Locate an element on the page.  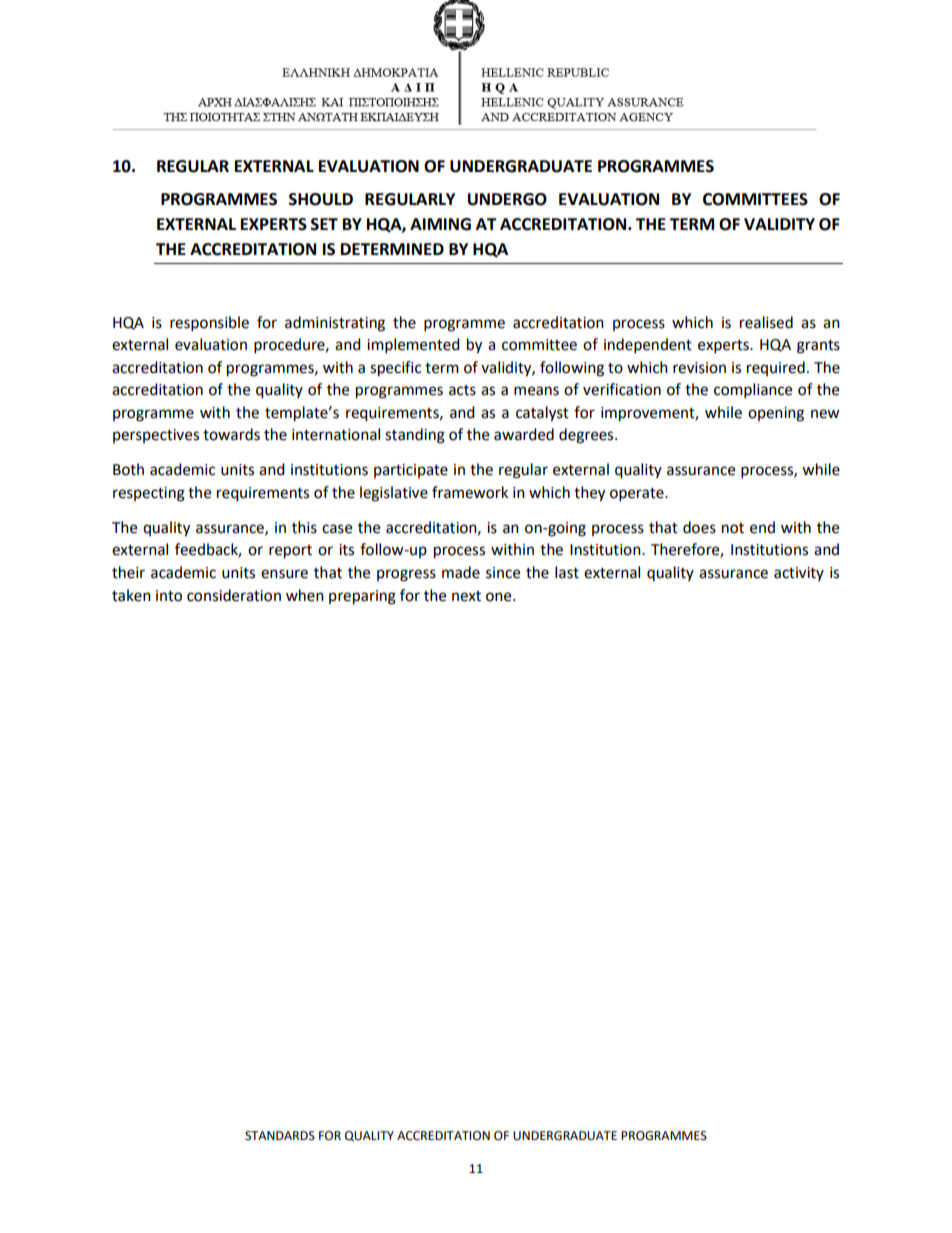
consideration is located at coordinates (234, 595).
